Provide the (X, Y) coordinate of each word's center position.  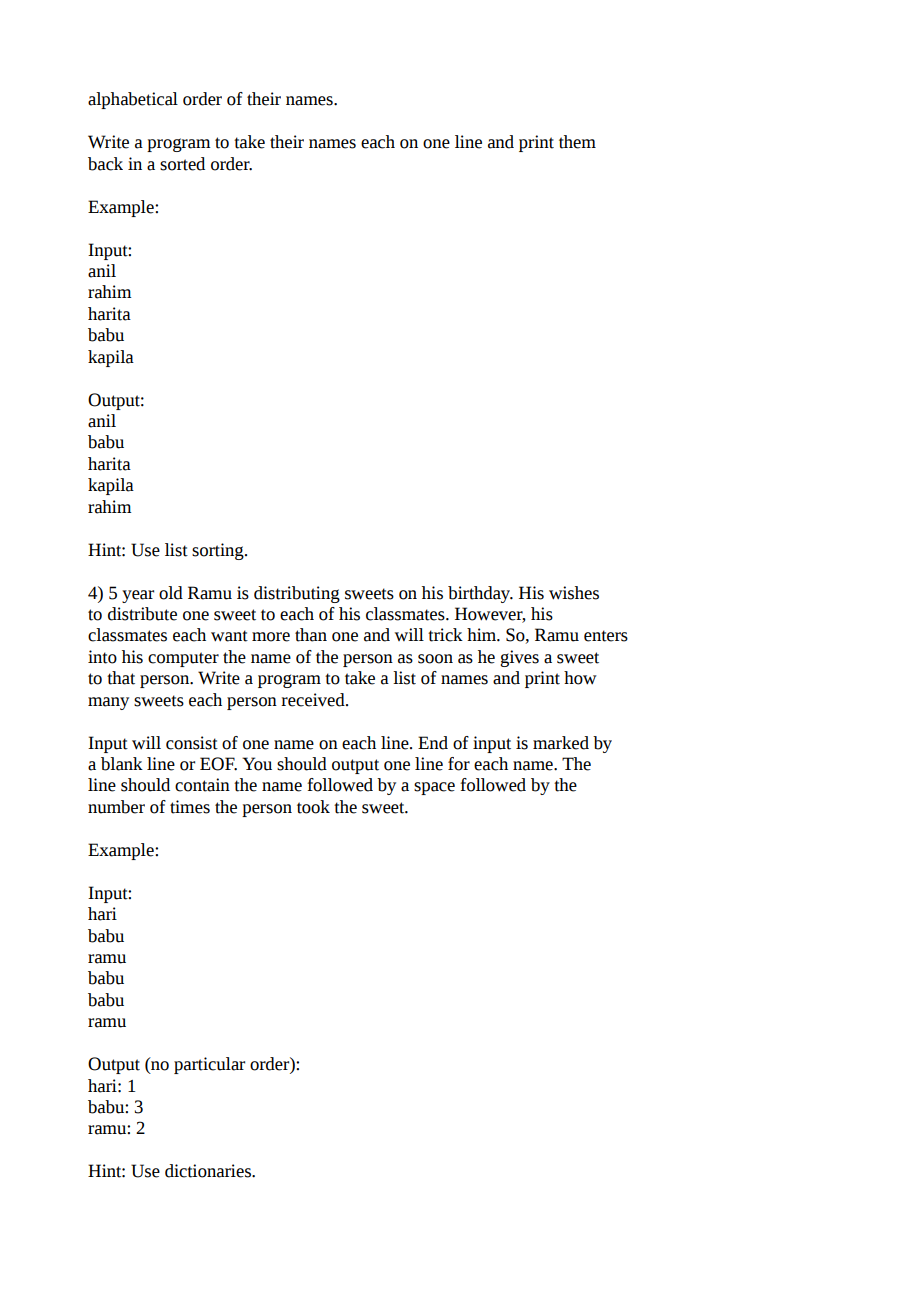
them (577, 142)
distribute (142, 614)
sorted (182, 164)
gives (519, 658)
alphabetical (133, 100)
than (311, 635)
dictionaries (209, 1171)
